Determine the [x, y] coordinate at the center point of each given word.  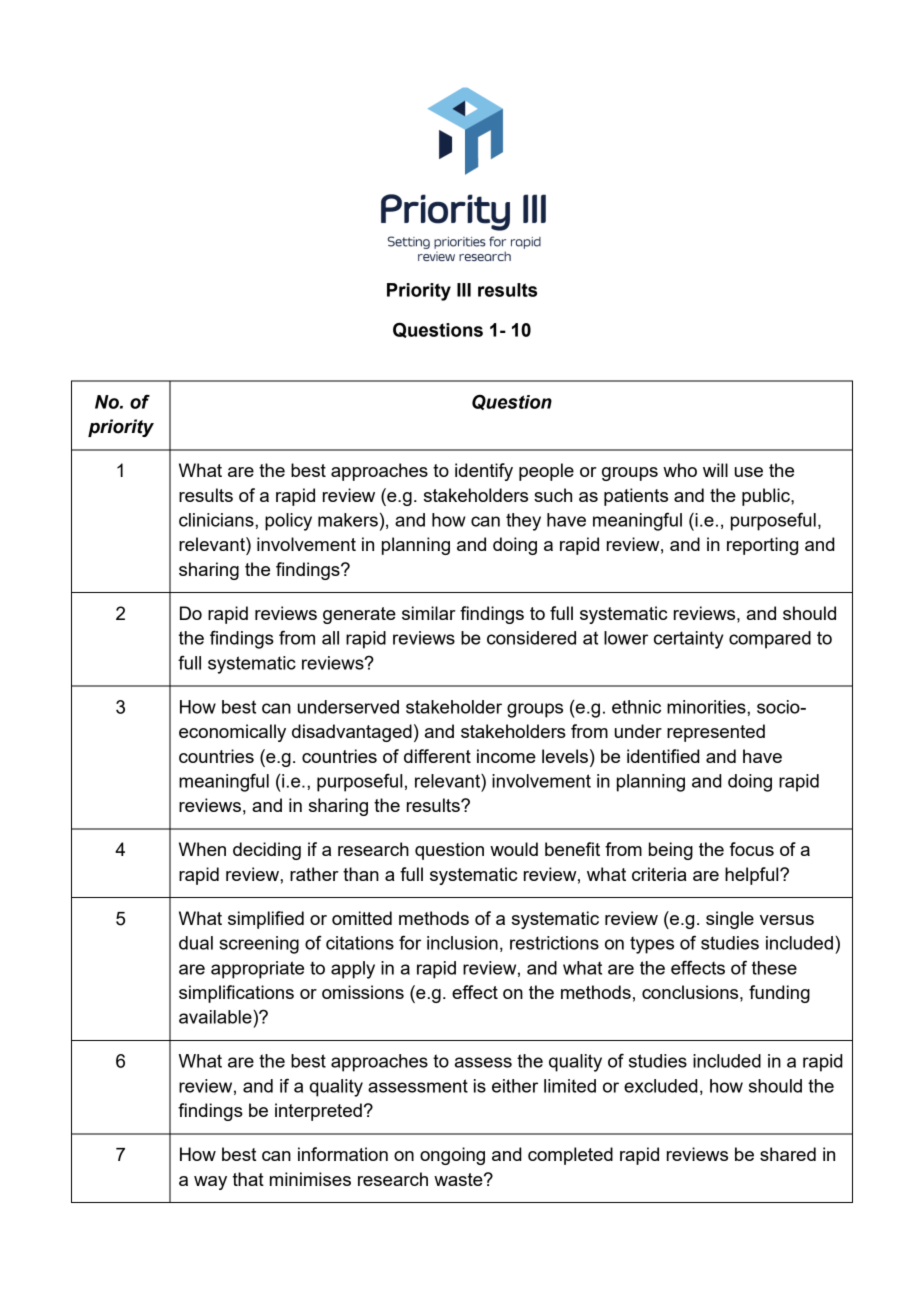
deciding [267, 851]
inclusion [462, 943]
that [248, 1179]
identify [484, 472]
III [464, 290]
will [715, 470]
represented [716, 733]
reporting [762, 546]
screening [259, 945]
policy [288, 522]
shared [788, 1154]
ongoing [452, 1156]
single [730, 920]
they [523, 522]
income [506, 756]
